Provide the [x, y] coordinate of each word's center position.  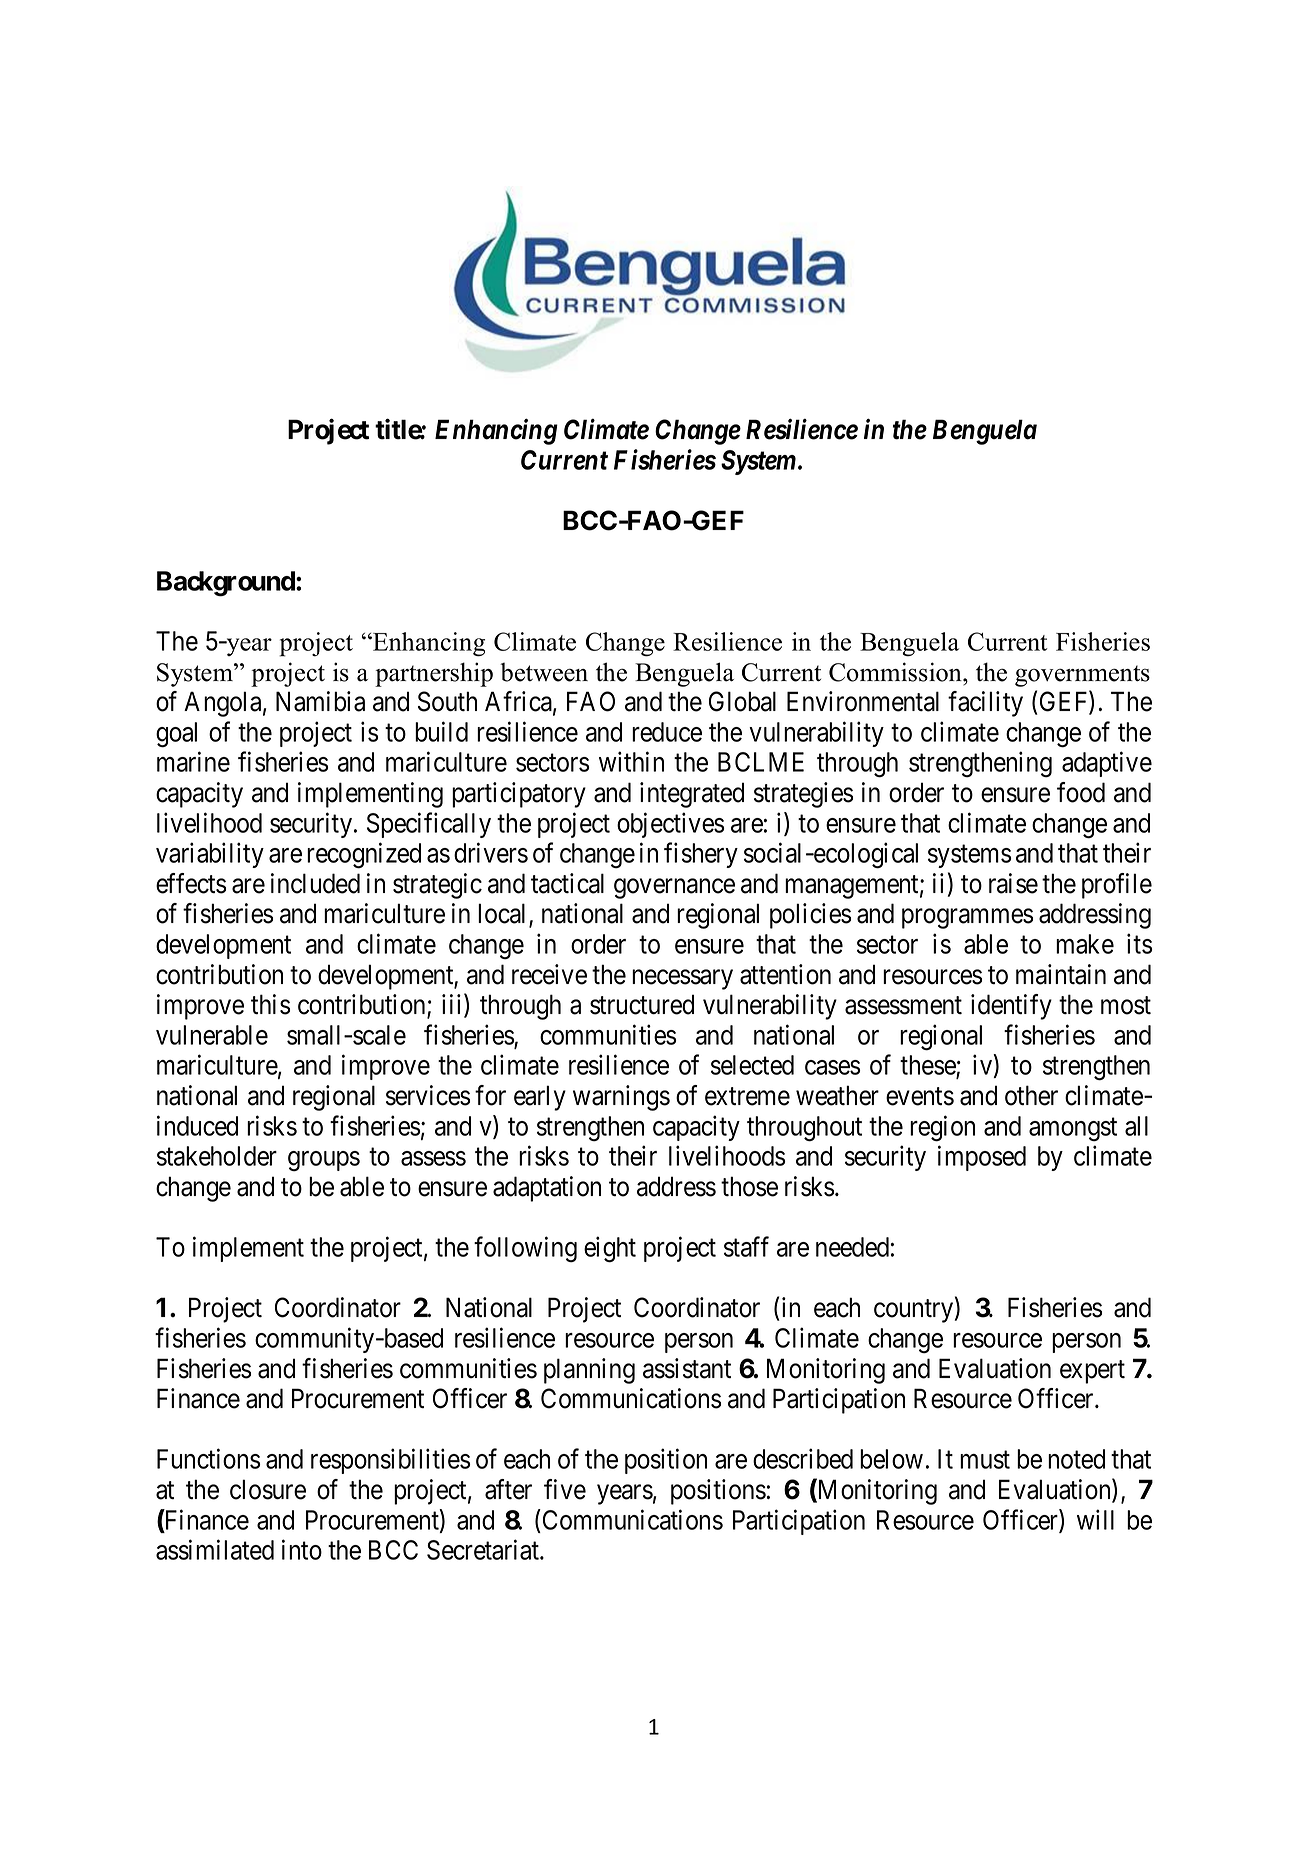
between [544, 672]
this [270, 1004]
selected [752, 1065]
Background [227, 584]
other [1031, 1095]
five [565, 1489]
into [302, 1549]
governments [1082, 676]
